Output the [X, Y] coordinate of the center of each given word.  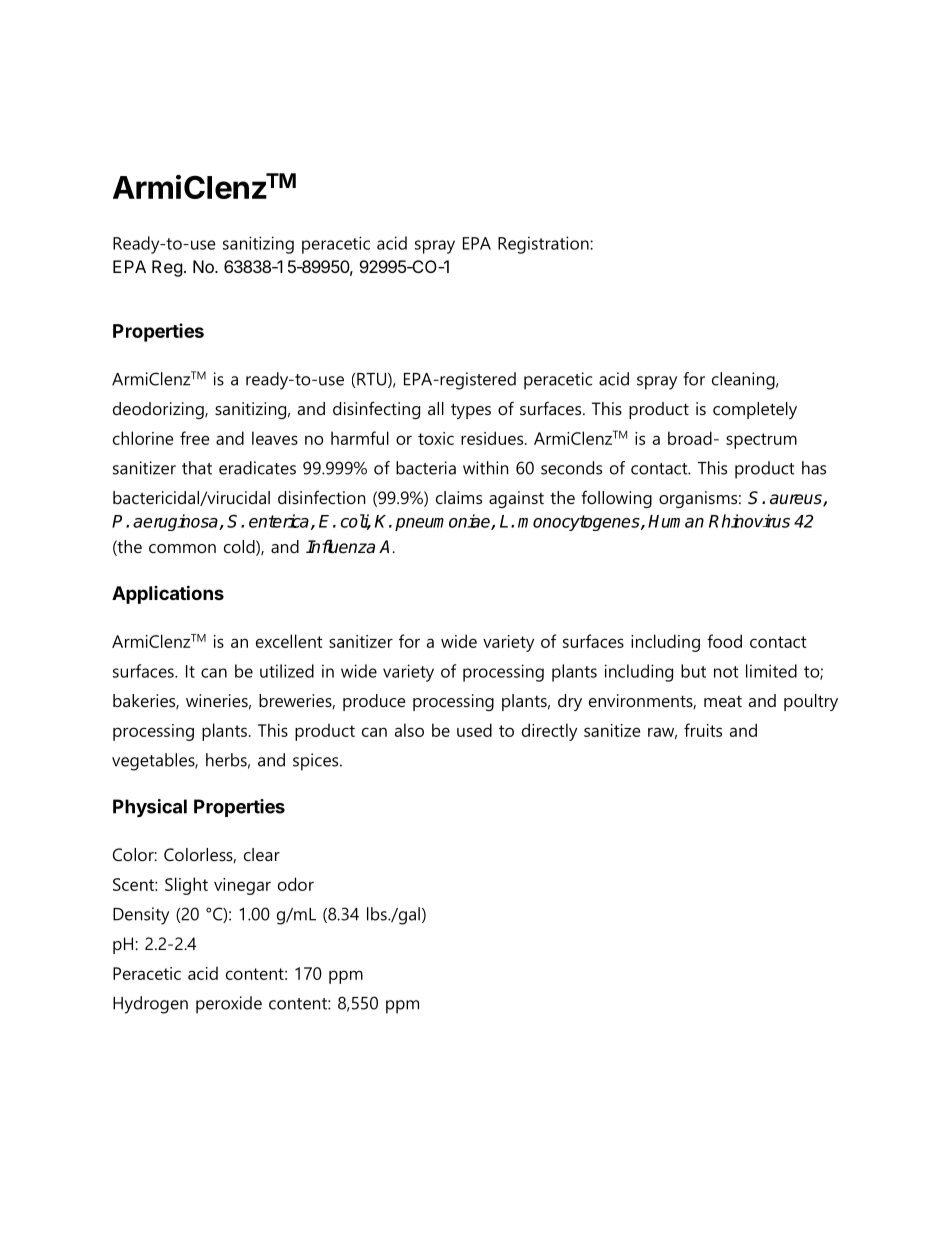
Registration [544, 245]
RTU [371, 379]
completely [755, 410]
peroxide [229, 1005]
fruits [703, 730]
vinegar [242, 886]
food [724, 641]
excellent [289, 641]
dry [570, 702]
